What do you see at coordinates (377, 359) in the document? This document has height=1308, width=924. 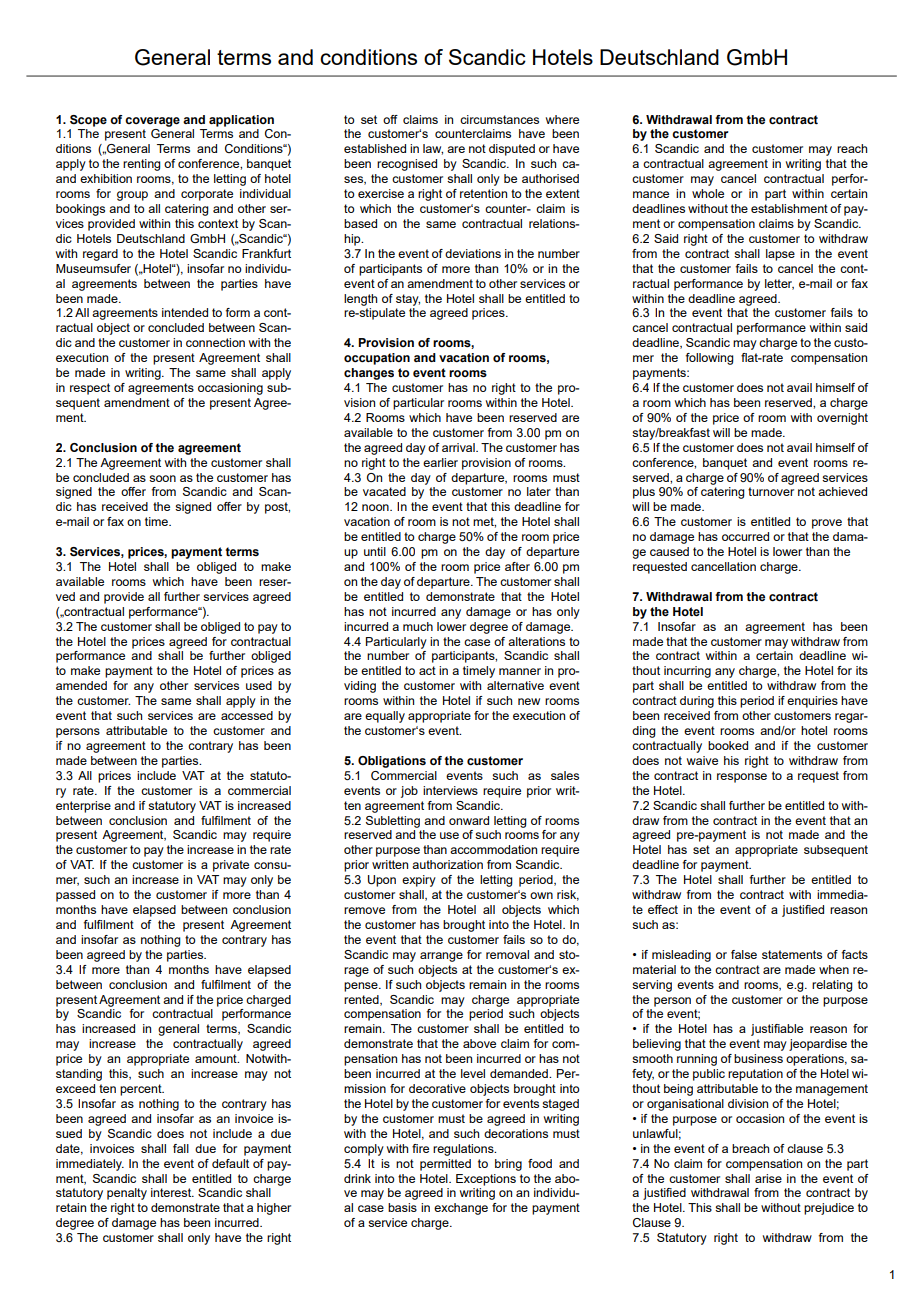 I see `occupation` at bounding box center [377, 359].
